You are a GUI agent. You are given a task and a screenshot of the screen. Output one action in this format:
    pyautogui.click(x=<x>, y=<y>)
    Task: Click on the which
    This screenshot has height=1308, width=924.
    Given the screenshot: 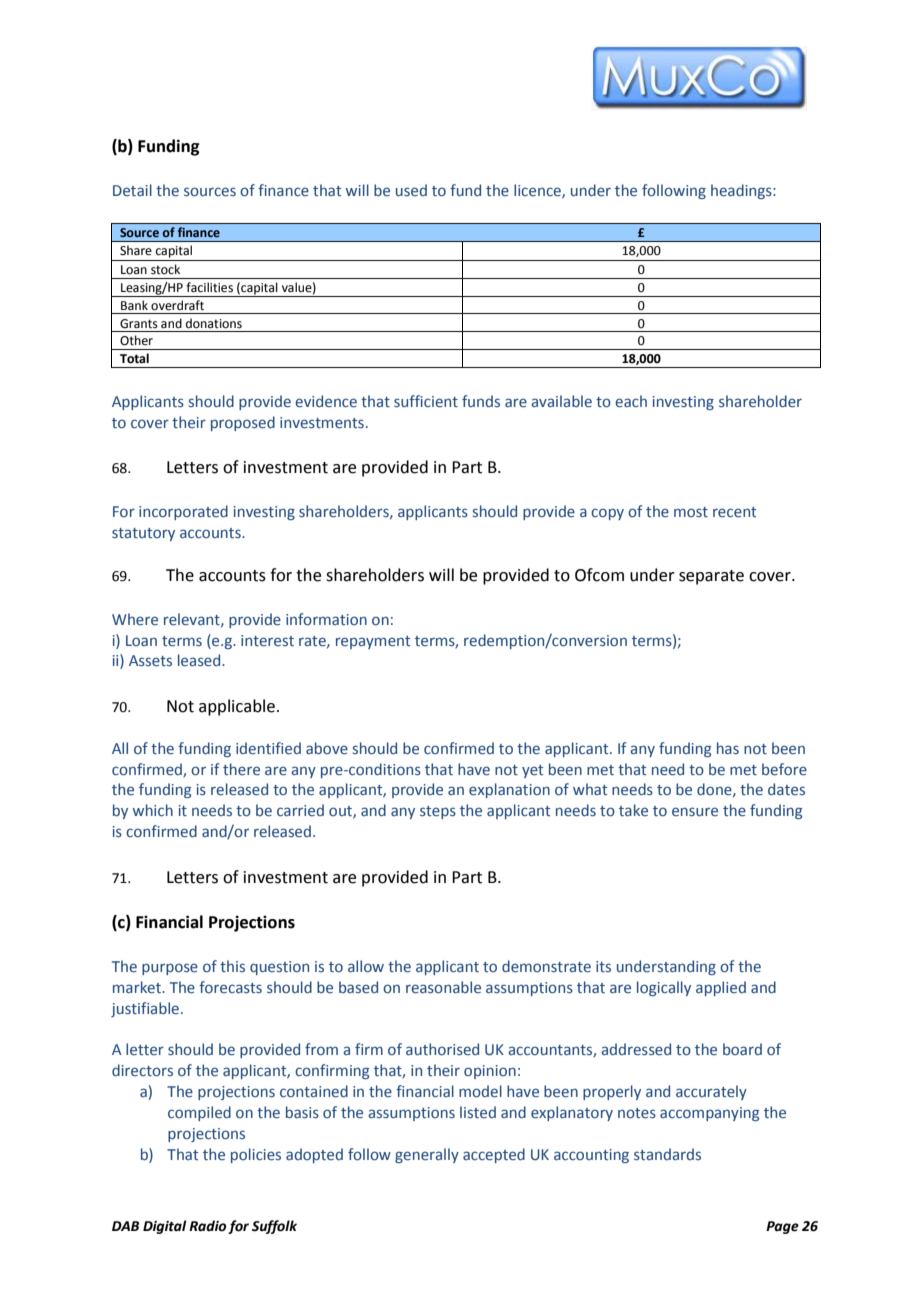 What is the action you would take?
    pyautogui.click(x=153, y=810)
